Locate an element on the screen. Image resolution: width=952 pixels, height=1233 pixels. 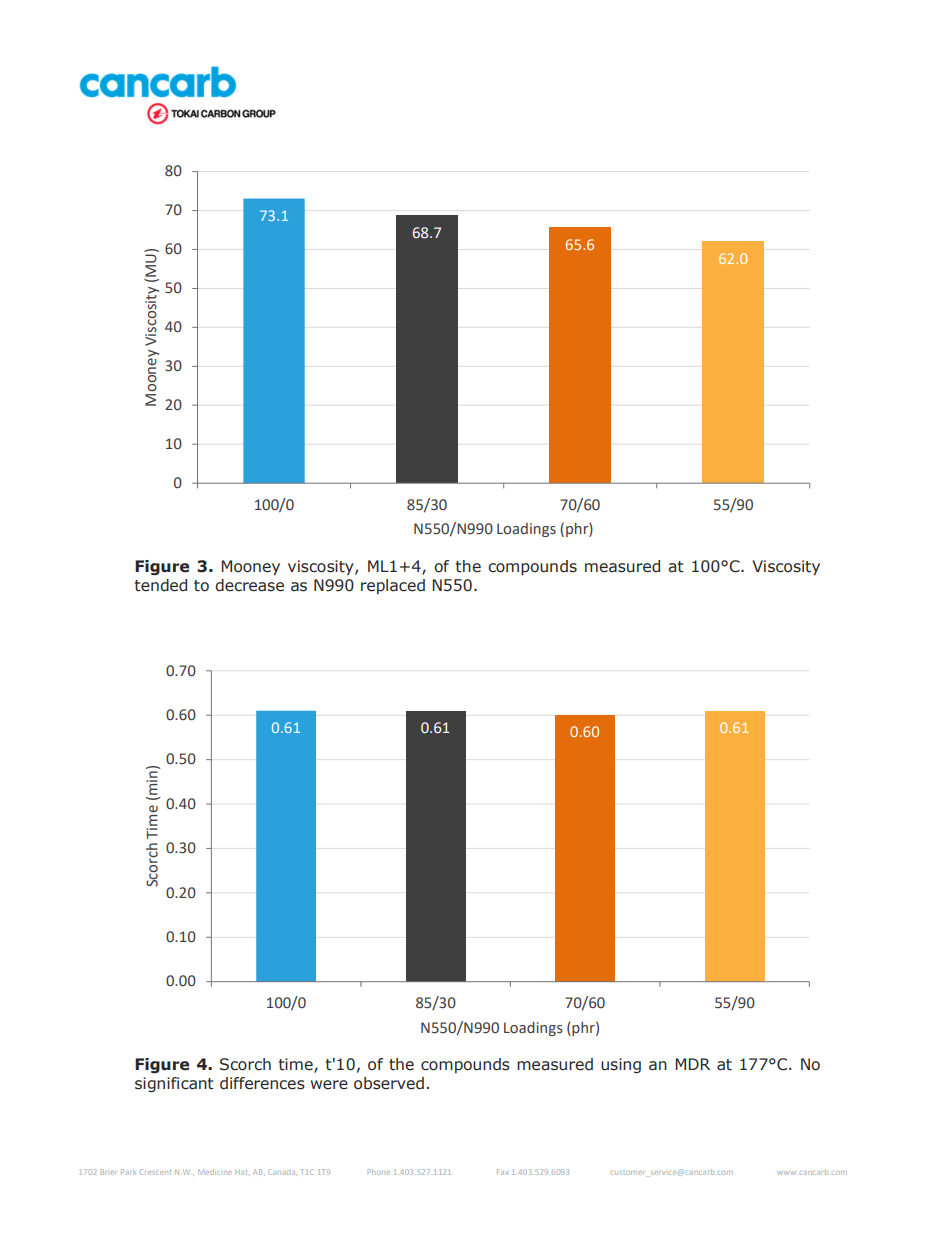
Phone is located at coordinates (379, 1172).
